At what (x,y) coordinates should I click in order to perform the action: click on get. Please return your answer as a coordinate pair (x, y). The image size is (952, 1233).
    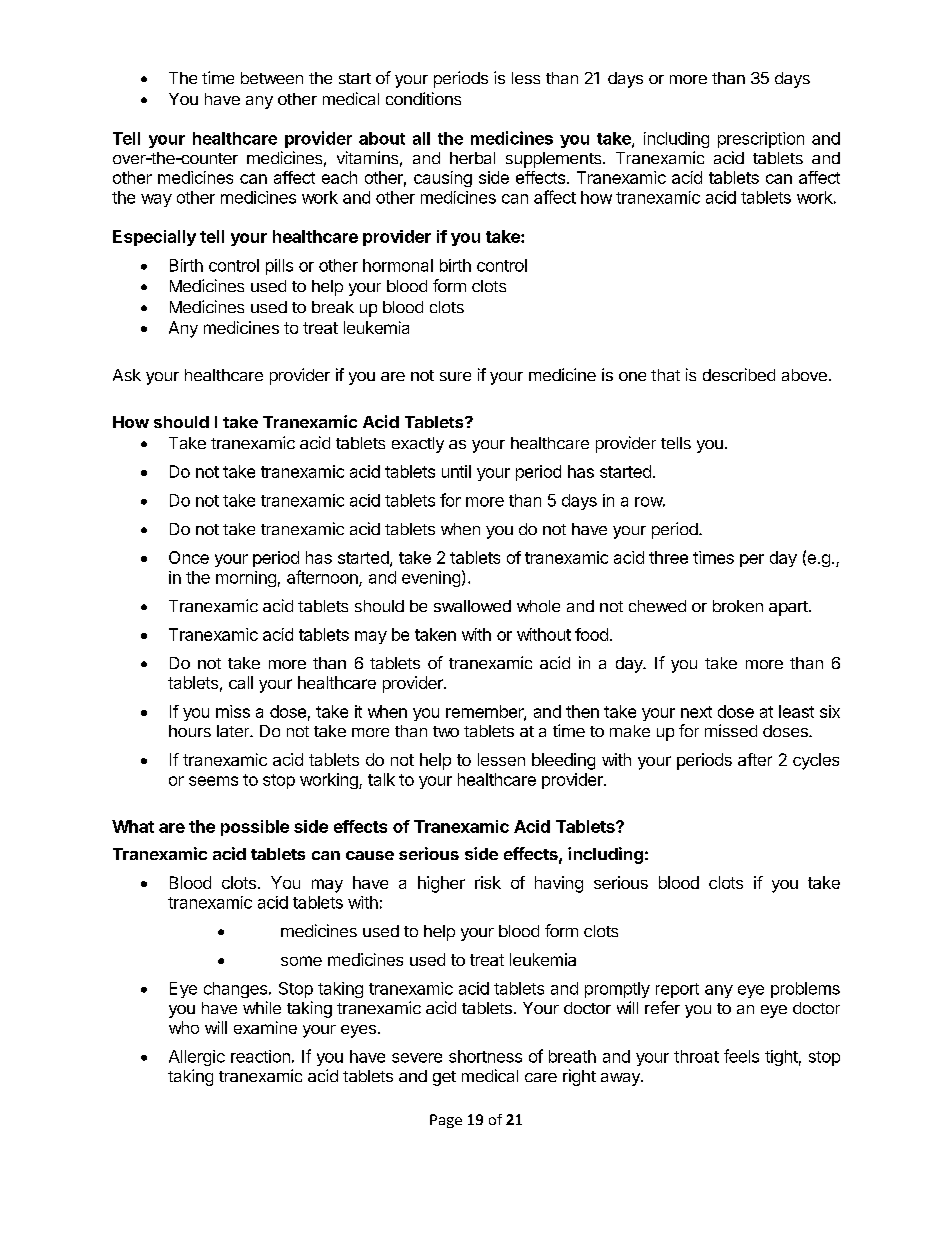
    Looking at the image, I should click on (444, 1078).
